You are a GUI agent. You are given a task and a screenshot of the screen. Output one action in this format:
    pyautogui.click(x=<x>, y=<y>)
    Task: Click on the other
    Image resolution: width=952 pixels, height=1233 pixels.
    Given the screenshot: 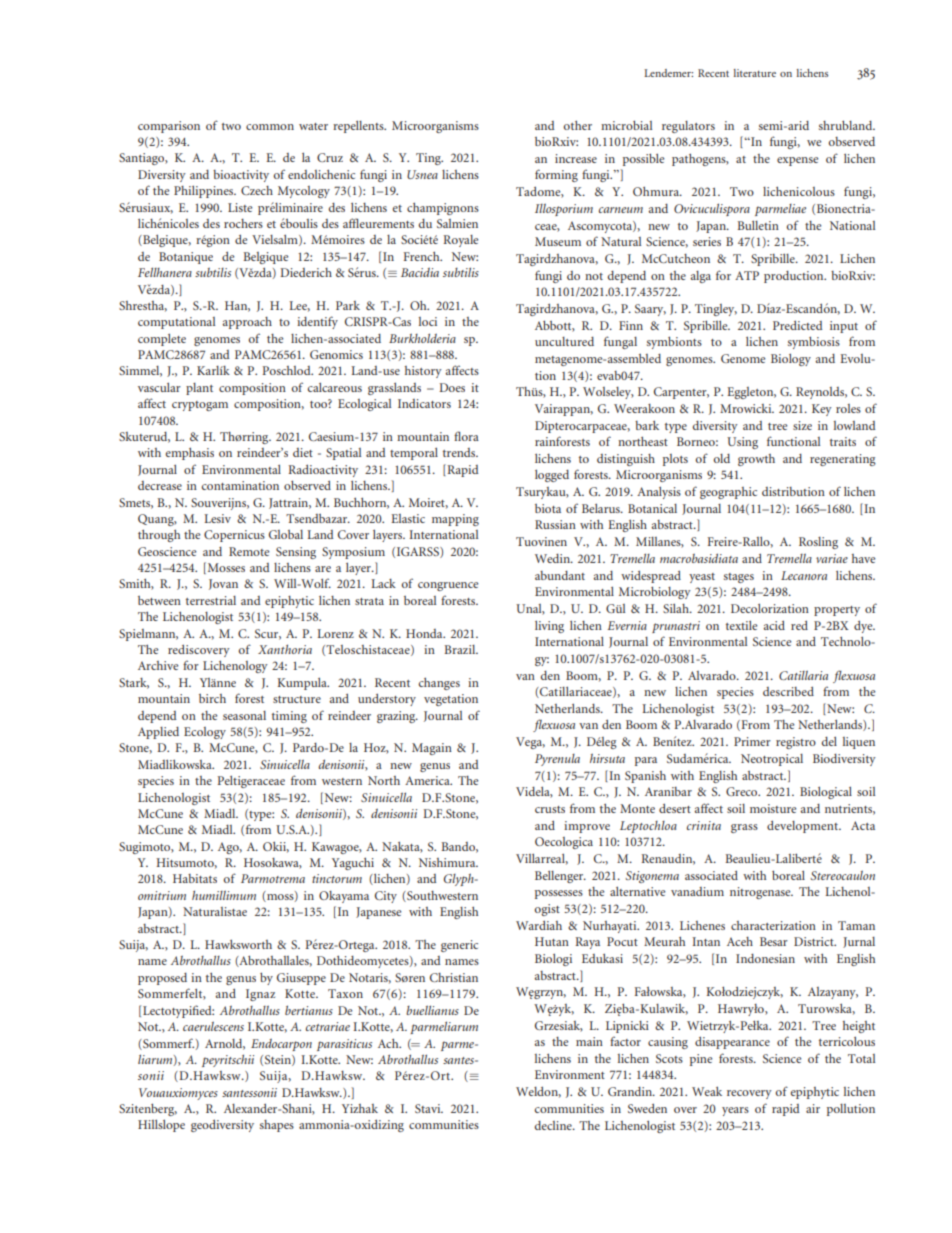 What is the action you would take?
    pyautogui.click(x=577, y=125)
